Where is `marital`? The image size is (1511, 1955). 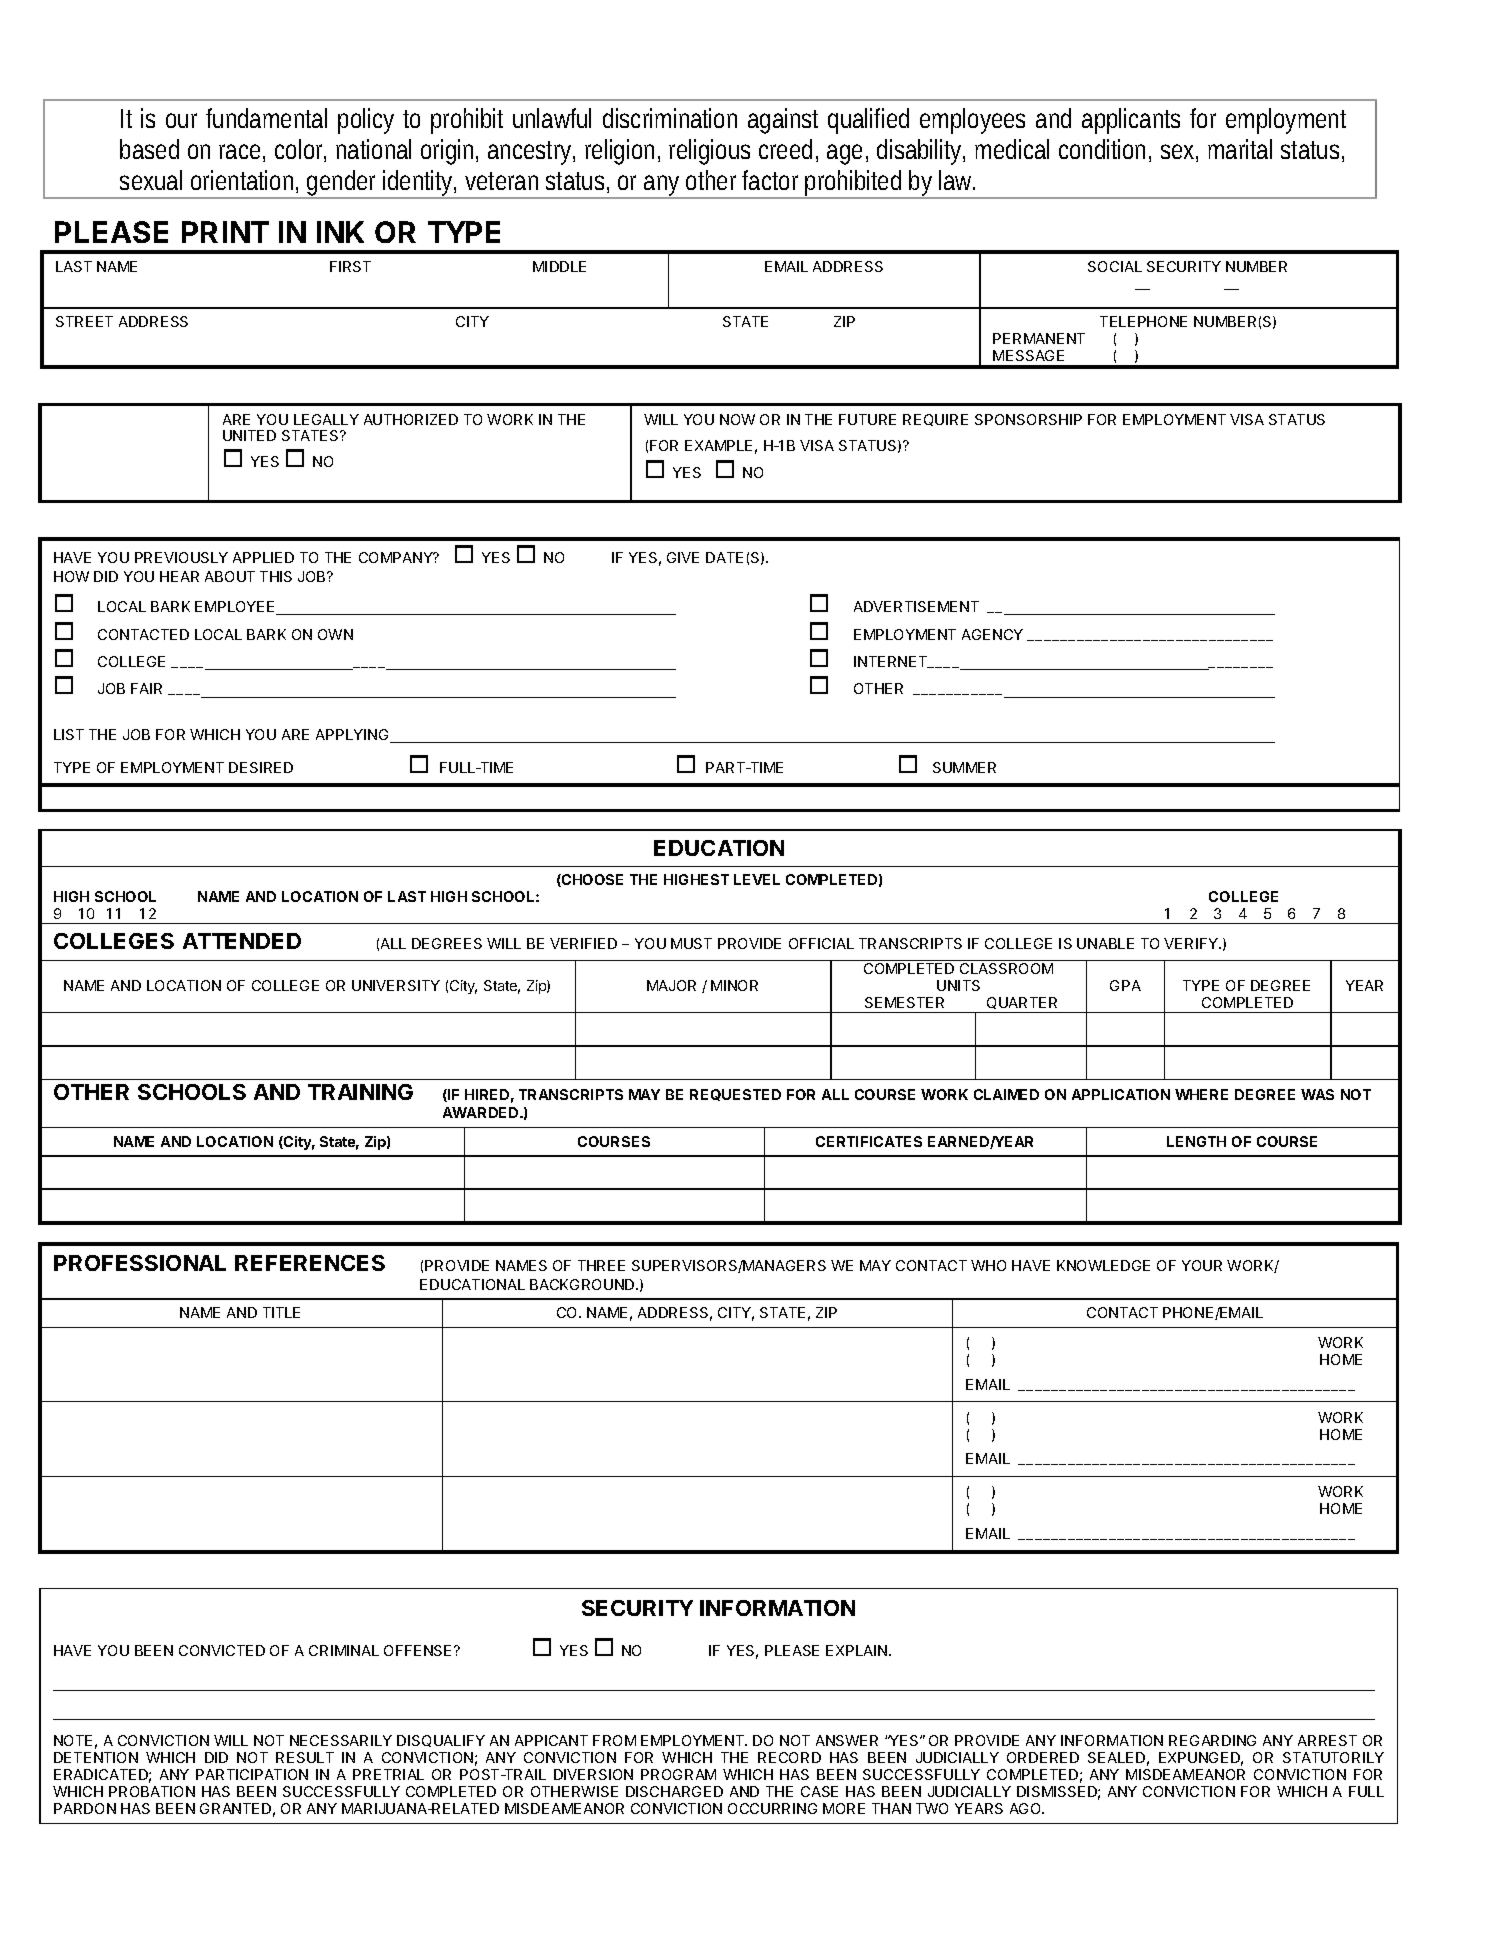 marital is located at coordinates (1240, 149).
